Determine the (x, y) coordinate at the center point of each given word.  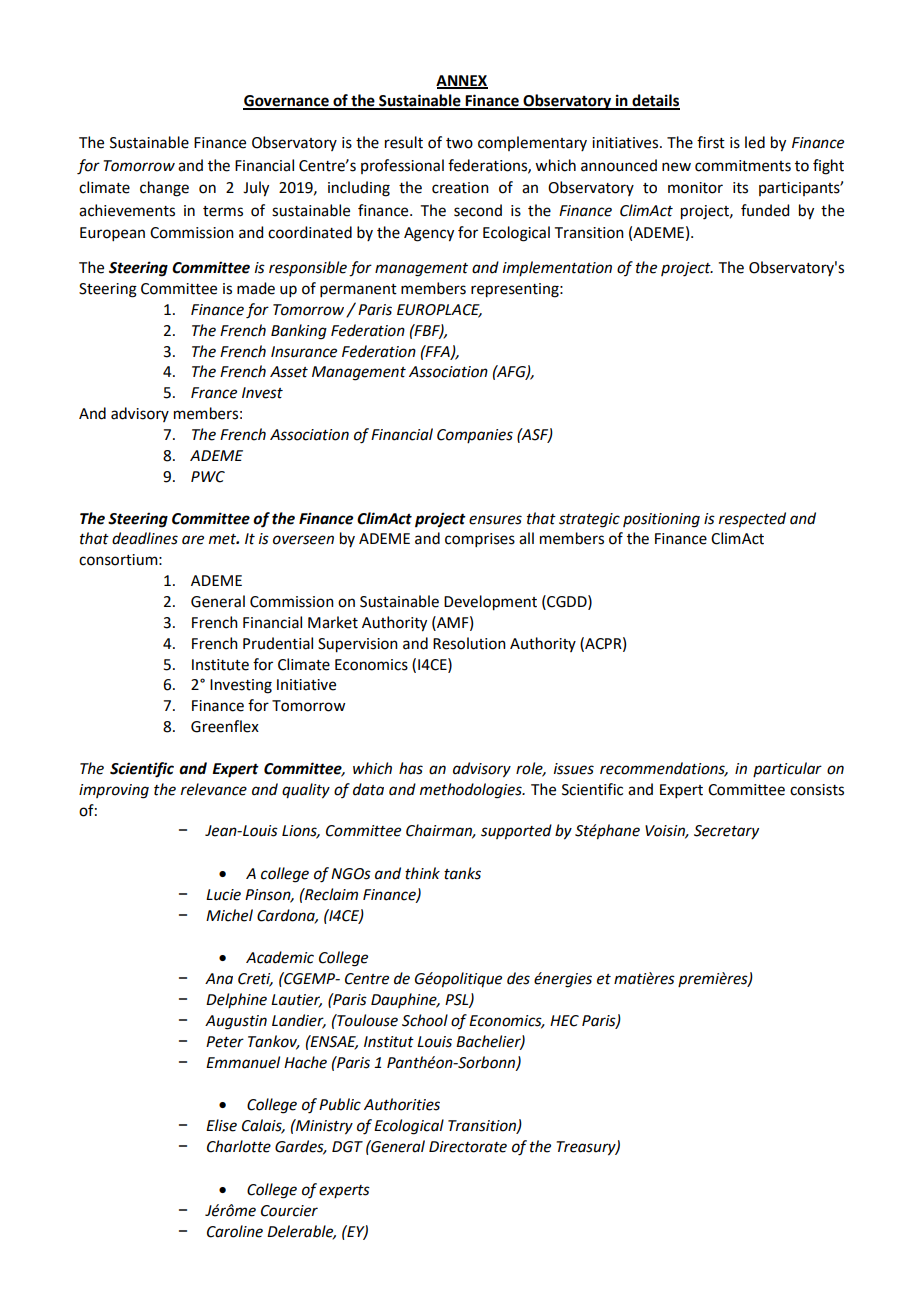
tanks (462, 873)
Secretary (726, 832)
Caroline (235, 1231)
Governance (287, 102)
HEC (564, 1021)
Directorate (468, 1147)
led (755, 142)
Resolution (469, 643)
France (214, 393)
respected (752, 520)
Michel (229, 915)
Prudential (278, 643)
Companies (475, 436)
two (459, 143)
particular (787, 769)
